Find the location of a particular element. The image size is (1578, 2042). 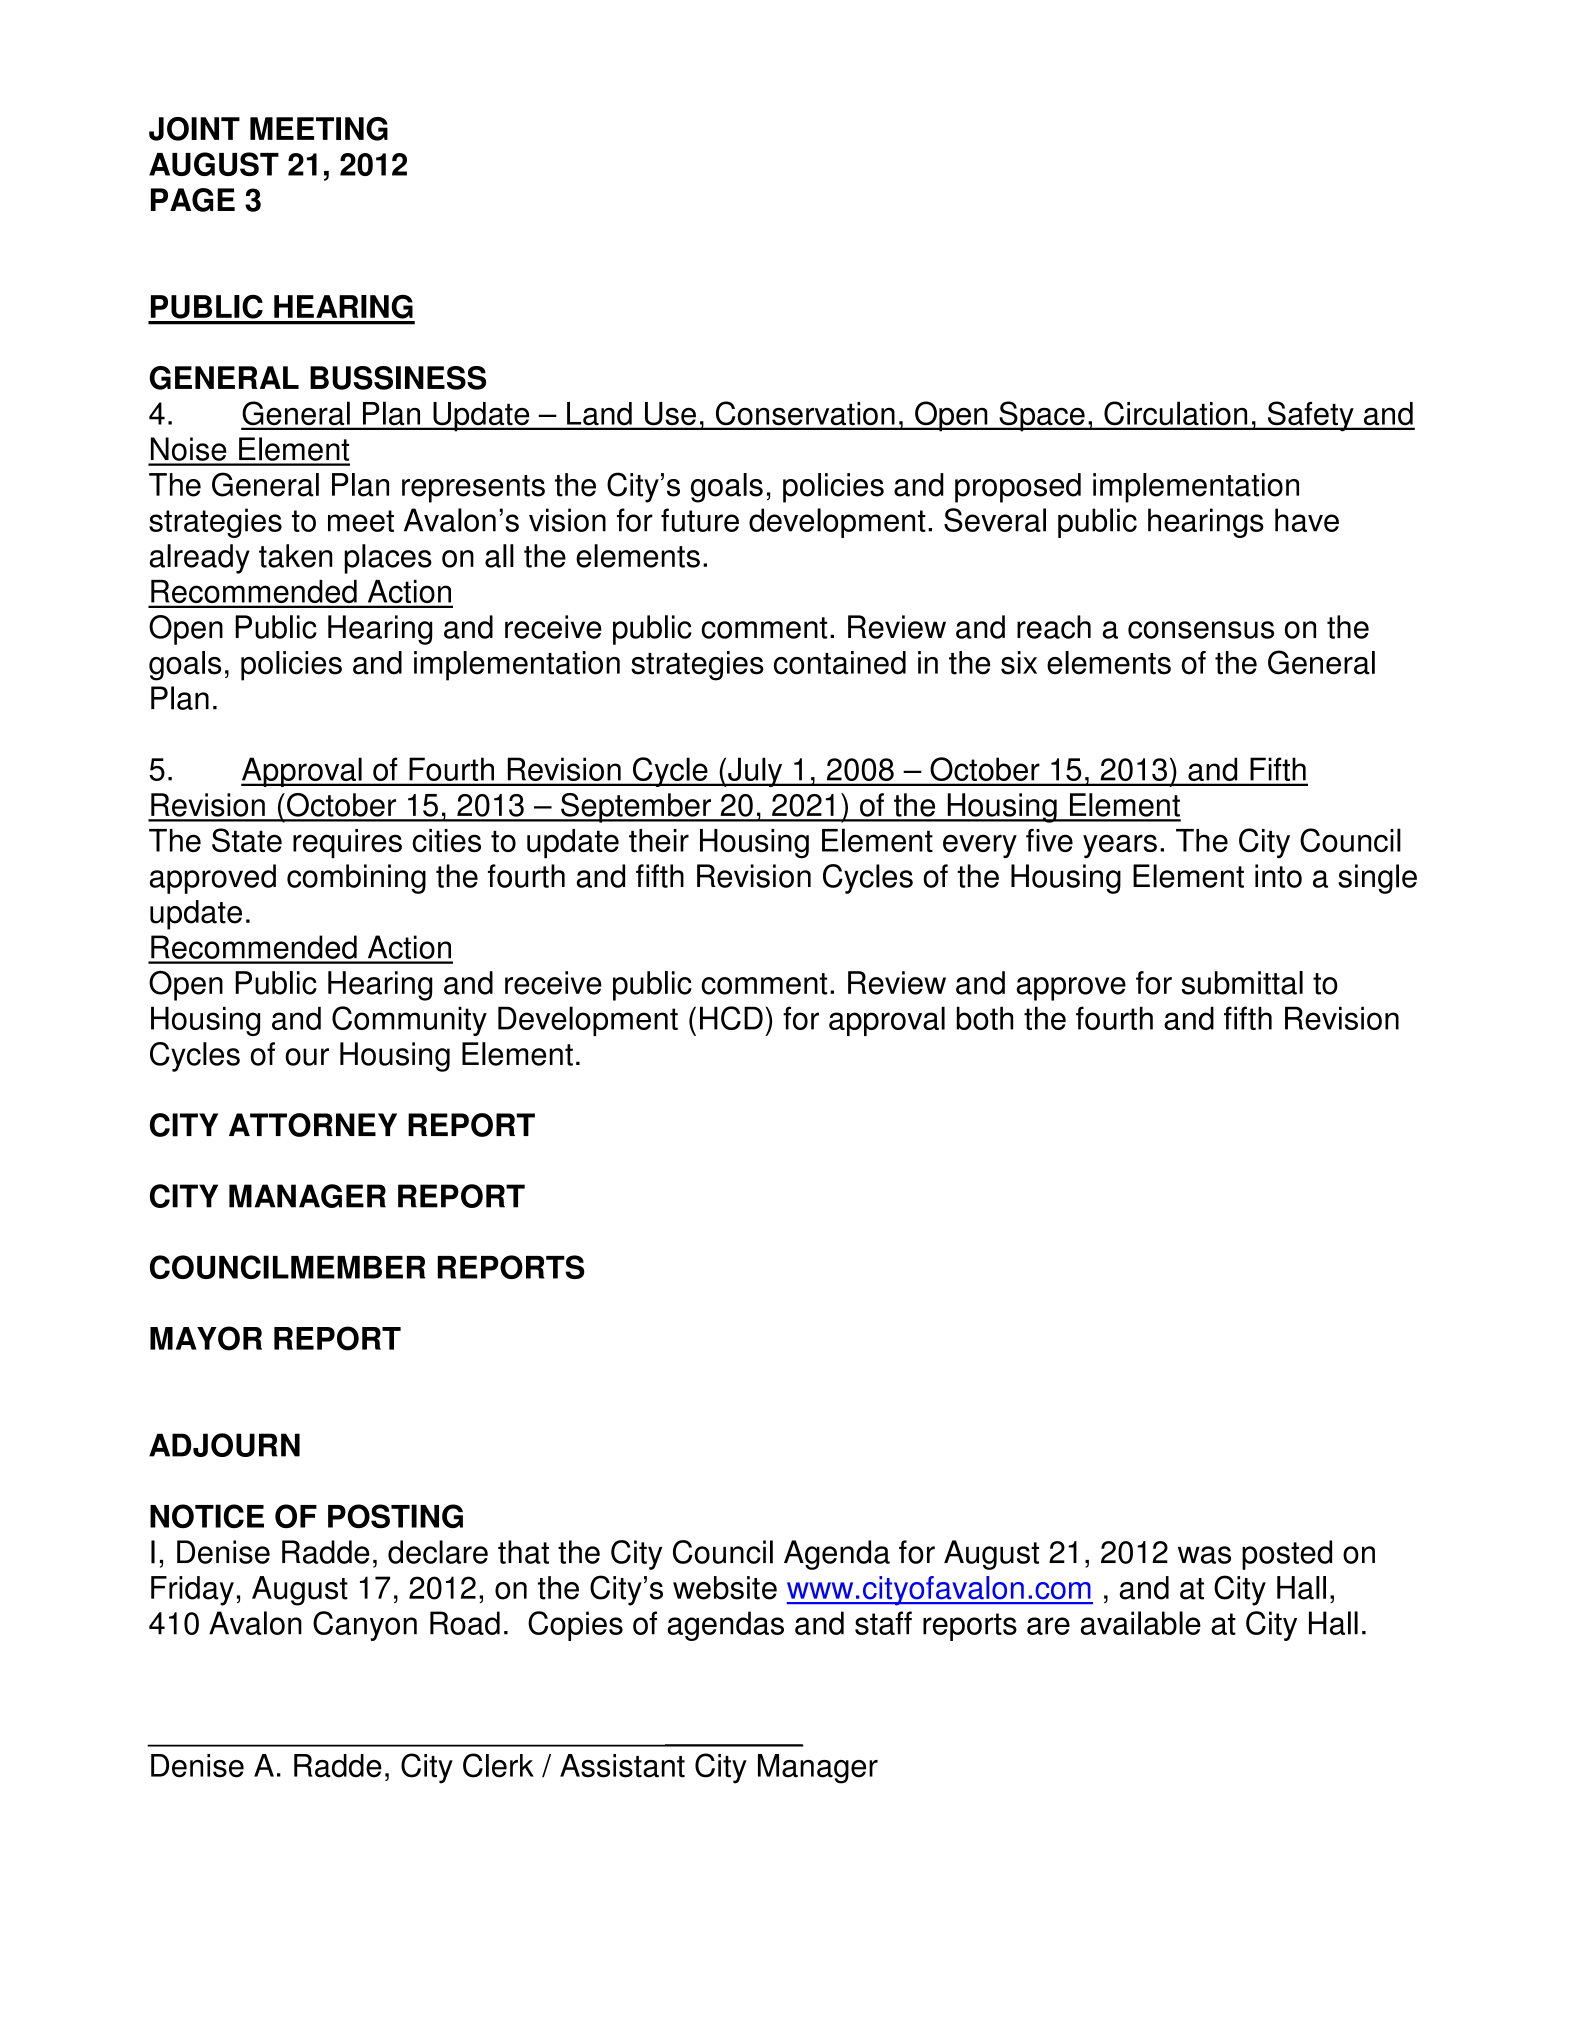

Space is located at coordinates (1042, 416).
